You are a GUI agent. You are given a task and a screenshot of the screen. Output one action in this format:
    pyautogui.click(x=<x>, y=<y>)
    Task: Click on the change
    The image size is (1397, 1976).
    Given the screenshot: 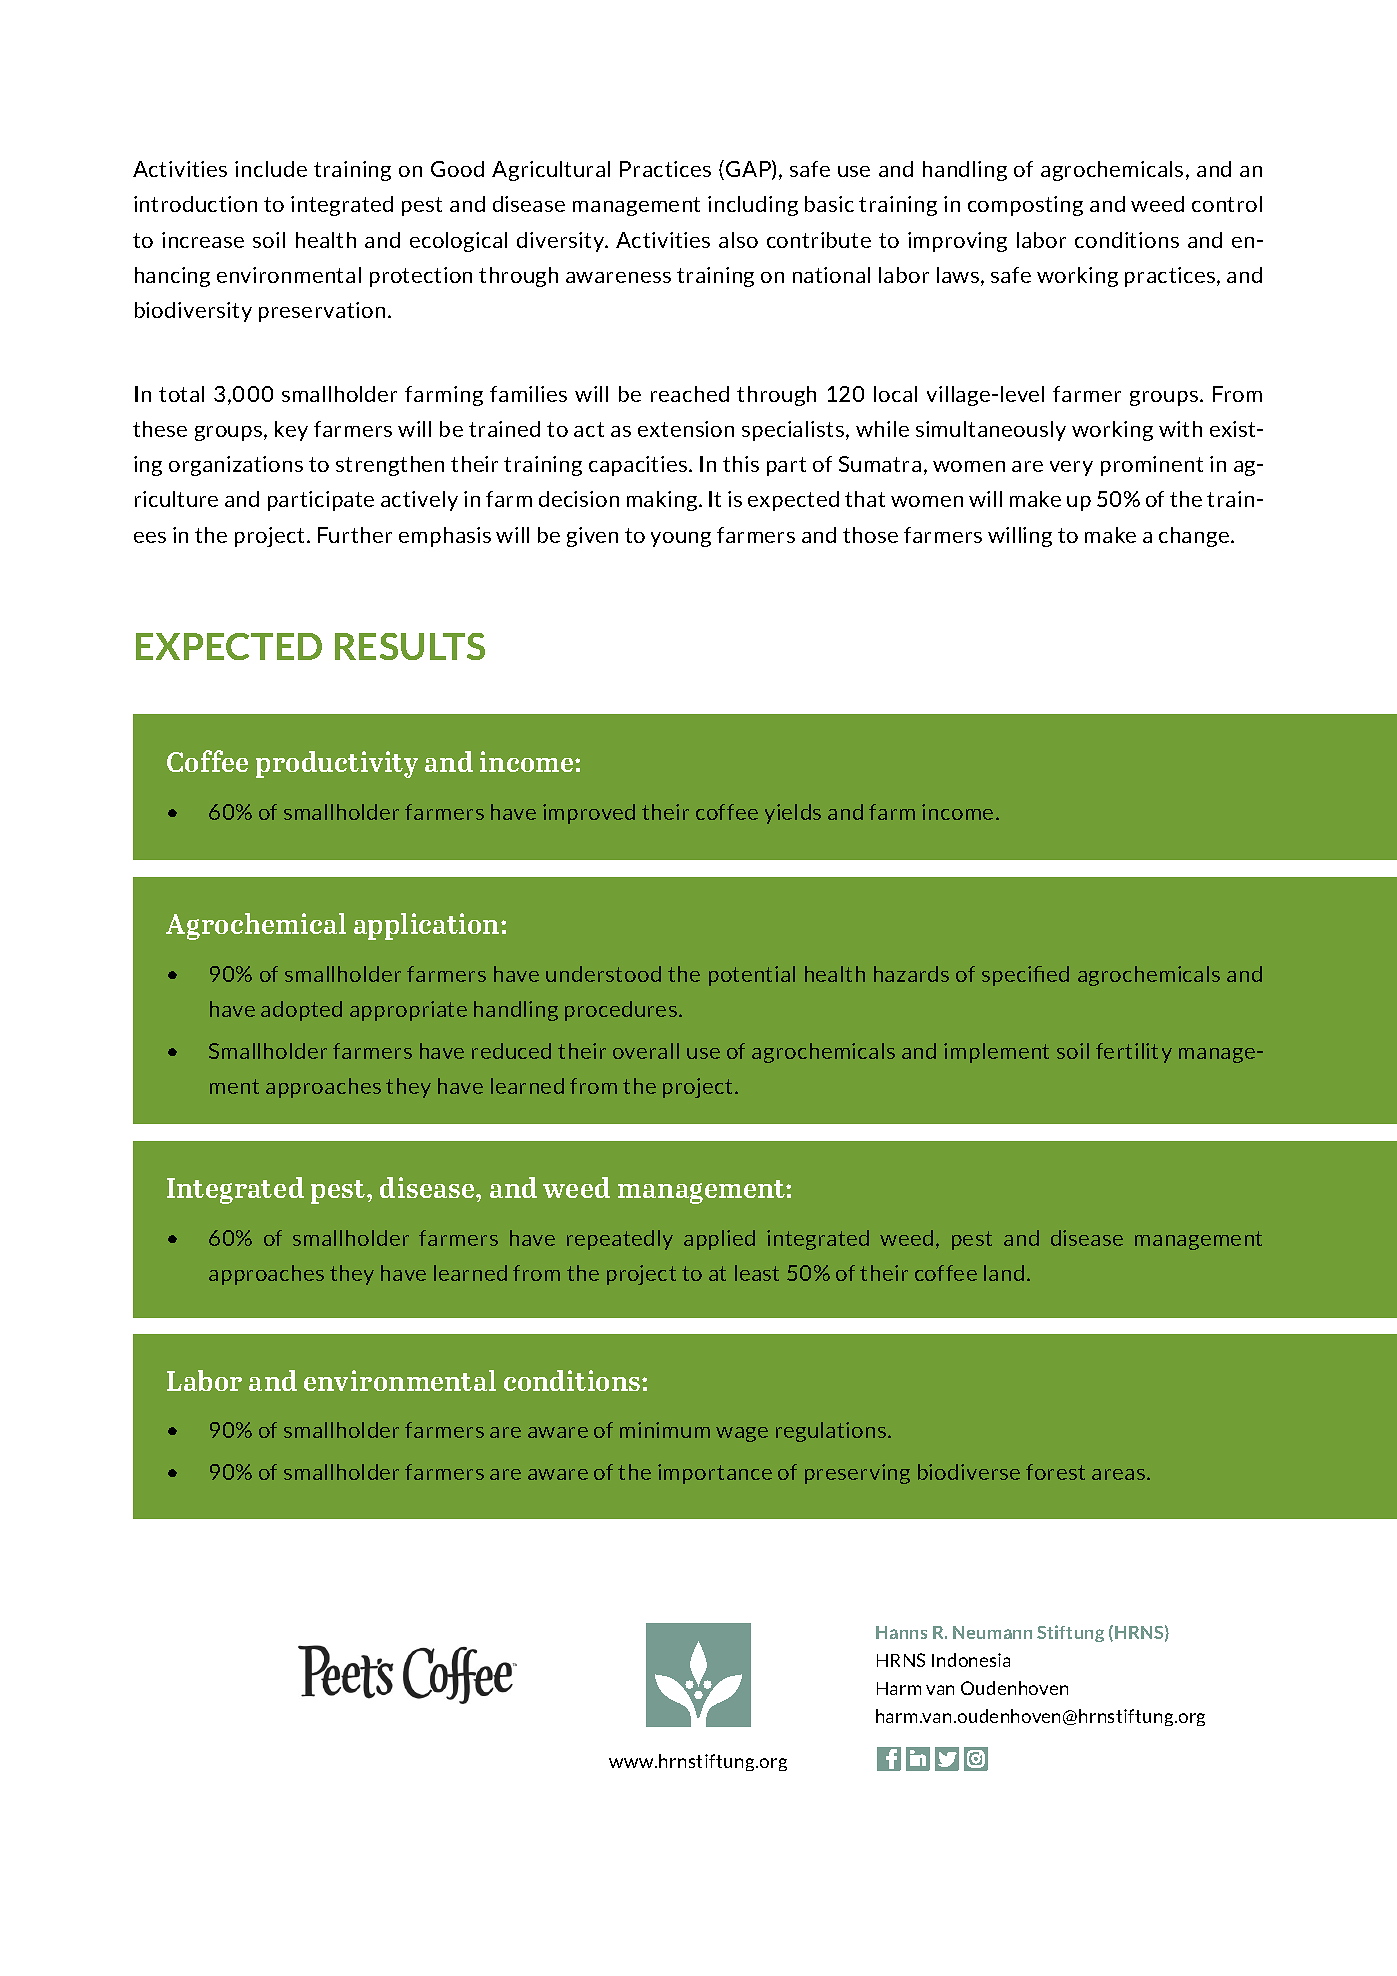 What is the action you would take?
    pyautogui.click(x=1194, y=537)
